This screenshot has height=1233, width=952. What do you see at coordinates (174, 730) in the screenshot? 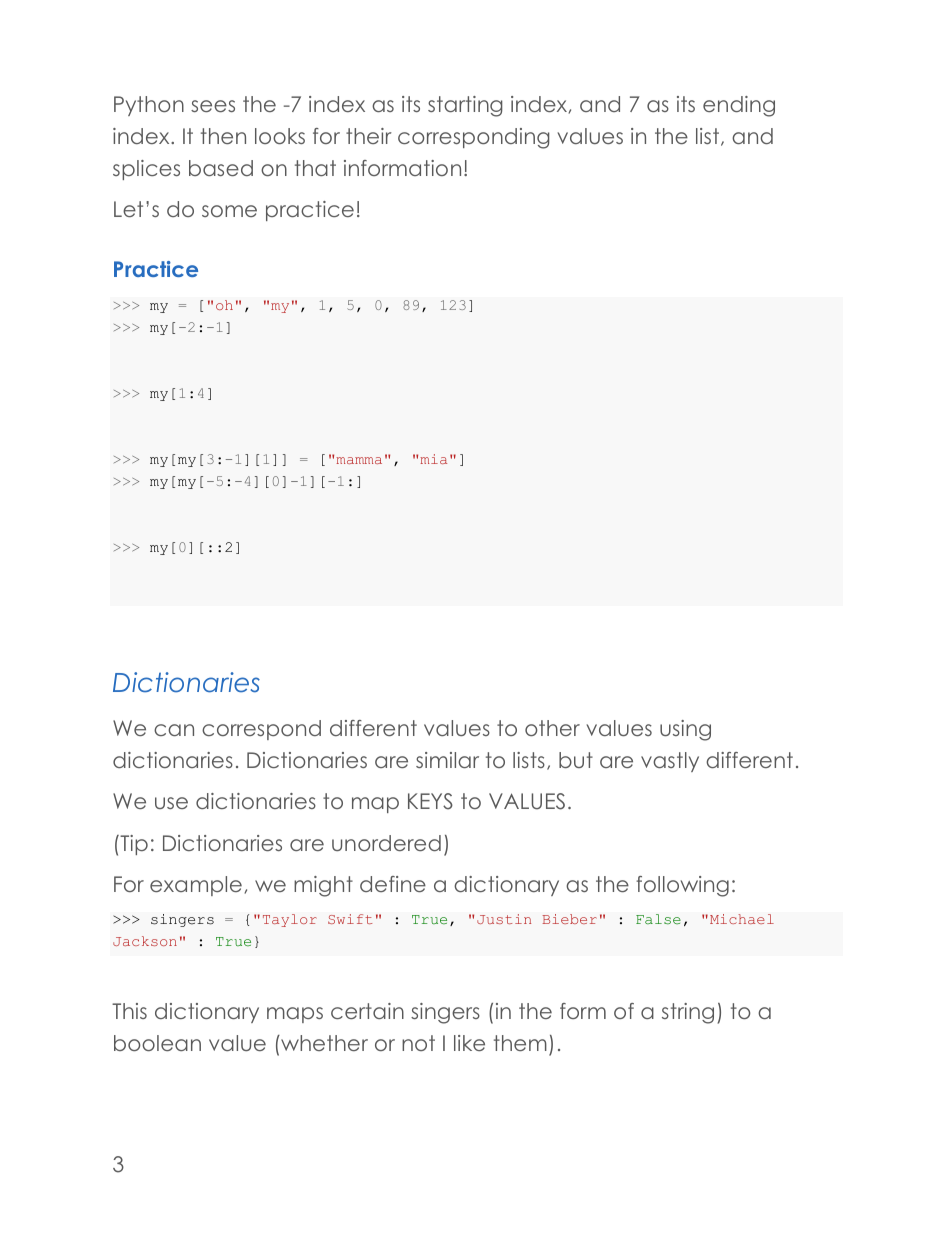
I see `can` at bounding box center [174, 730].
